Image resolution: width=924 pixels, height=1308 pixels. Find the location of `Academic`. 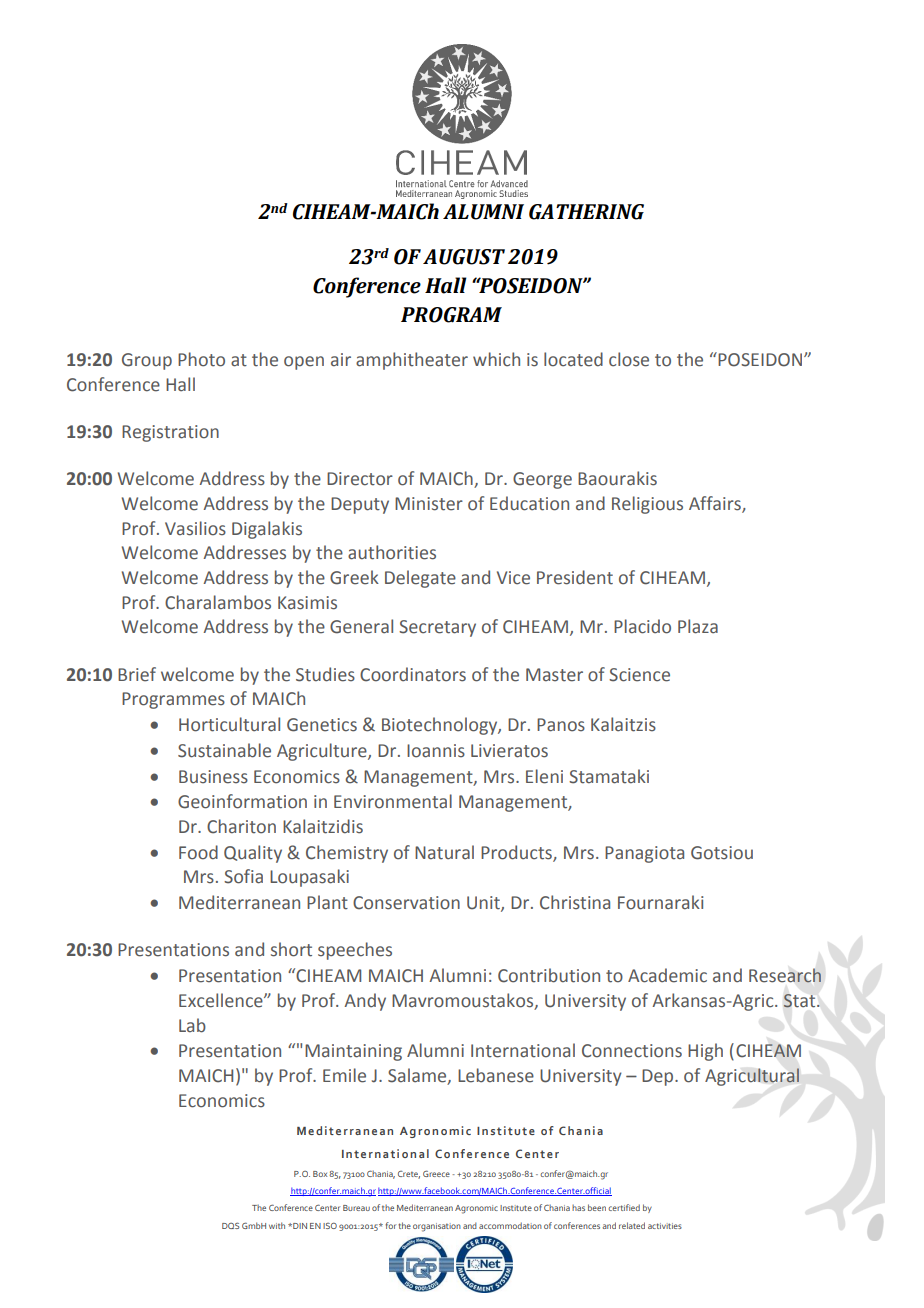

Academic is located at coordinates (667, 975).
